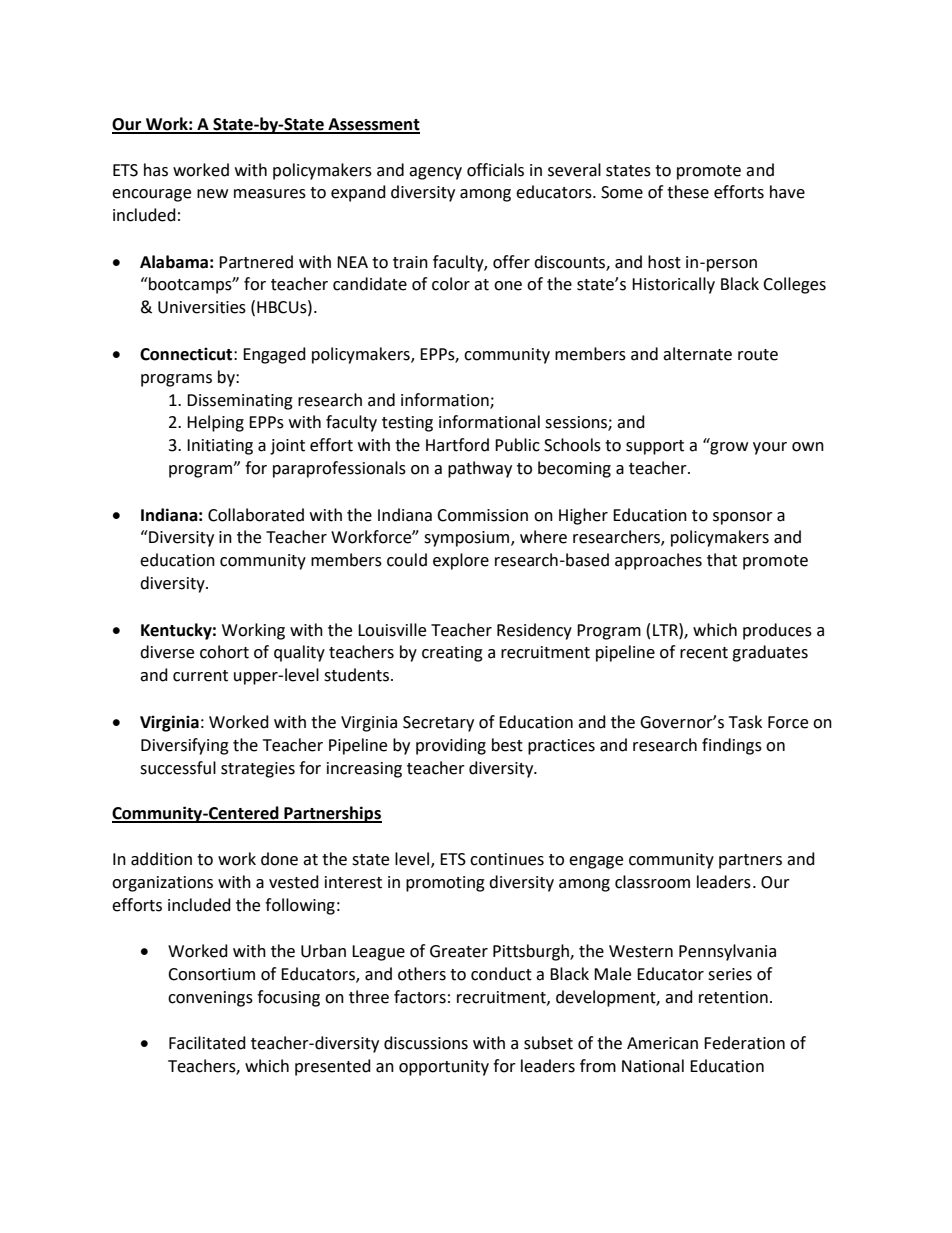 The width and height of the screenshot is (952, 1233). What do you see at coordinates (744, 1043) in the screenshot?
I see `Federation` at bounding box center [744, 1043].
